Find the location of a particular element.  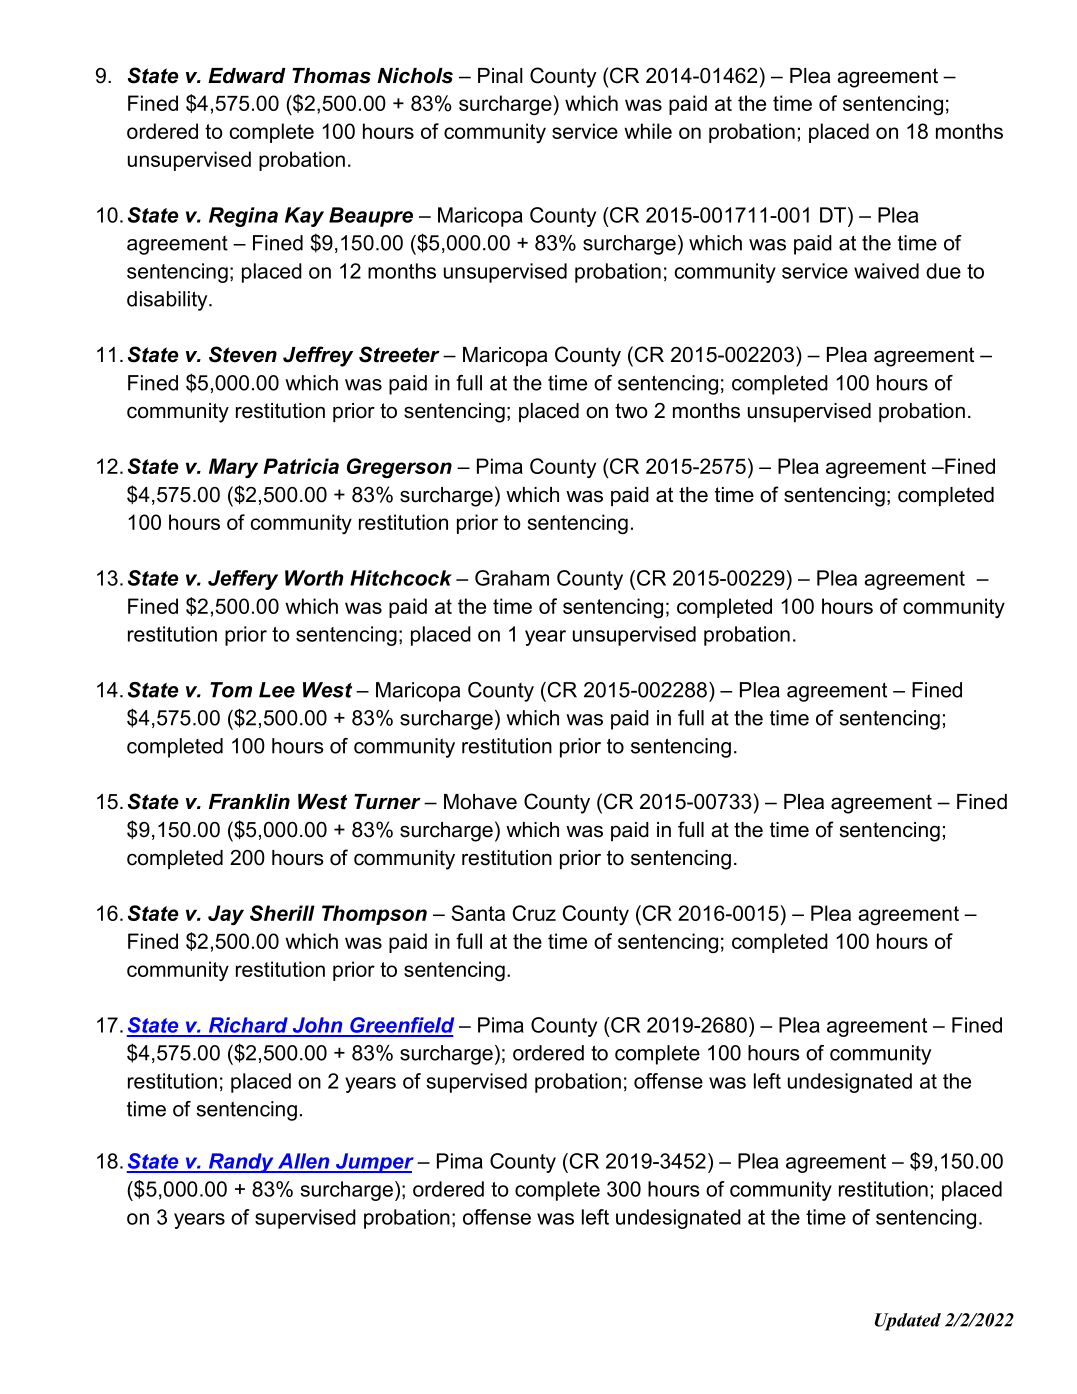

Updated is located at coordinates (908, 1322).
